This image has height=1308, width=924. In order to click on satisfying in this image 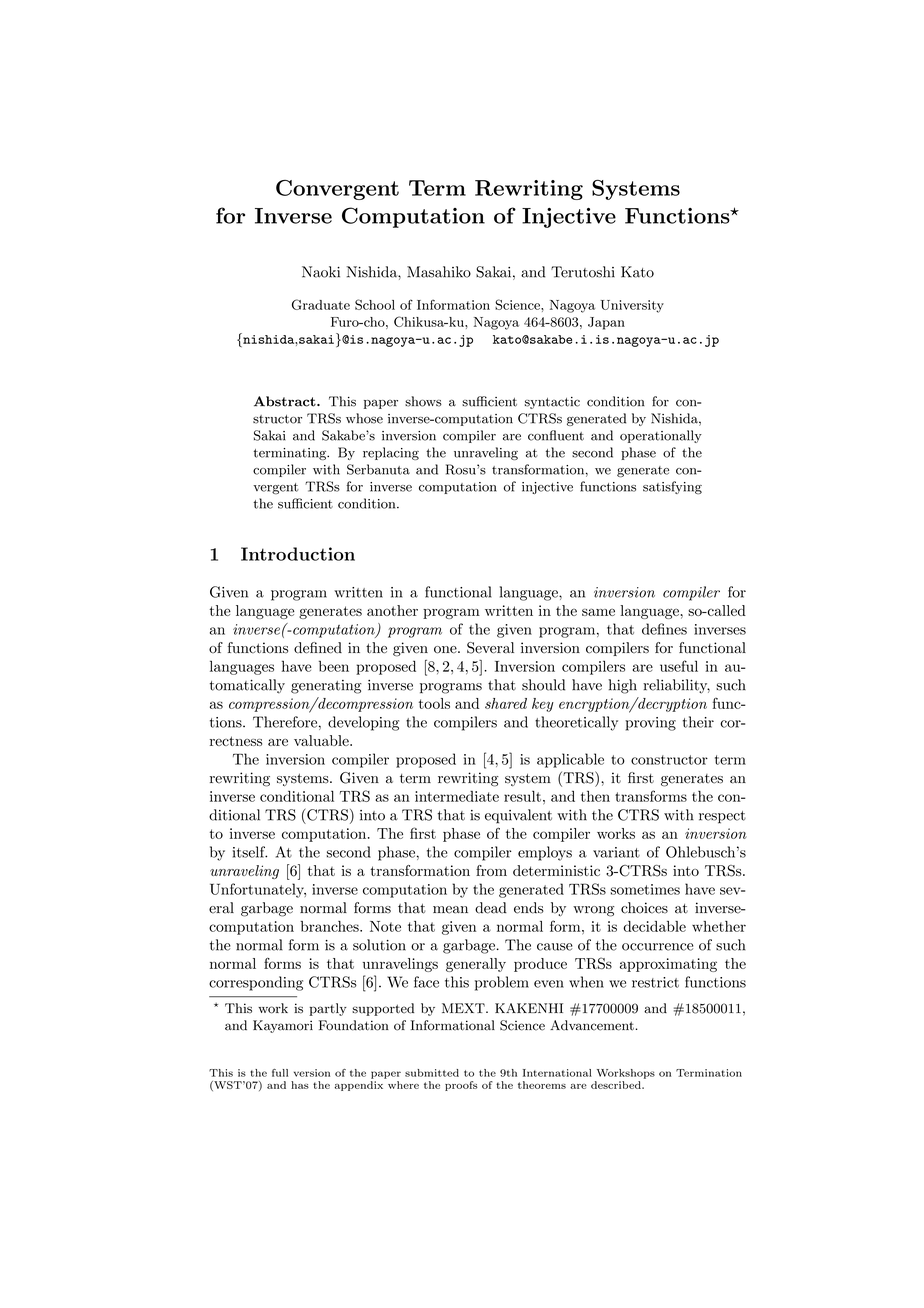, I will do `click(672, 488)`.
